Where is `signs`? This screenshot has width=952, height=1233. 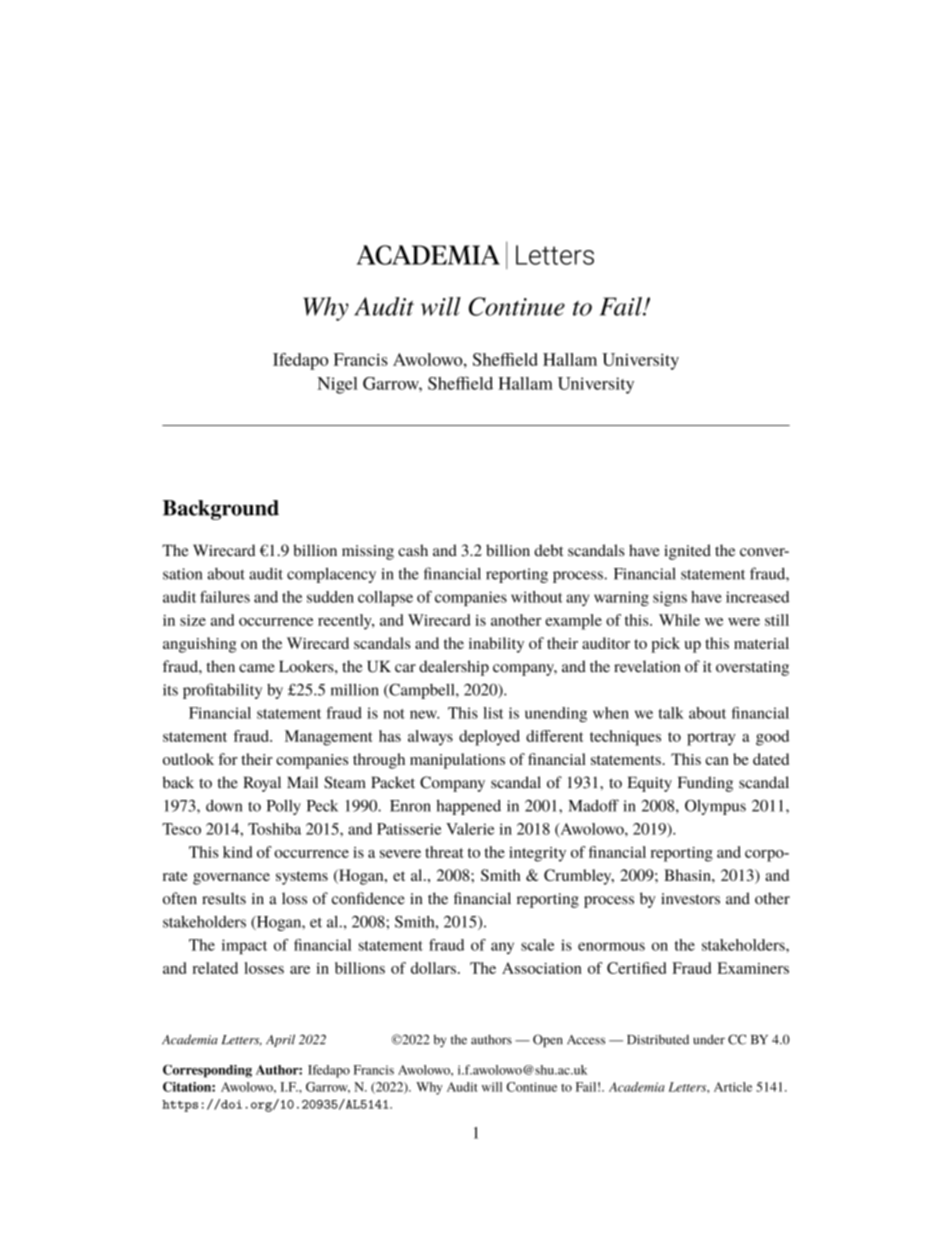 signs is located at coordinates (670, 598).
